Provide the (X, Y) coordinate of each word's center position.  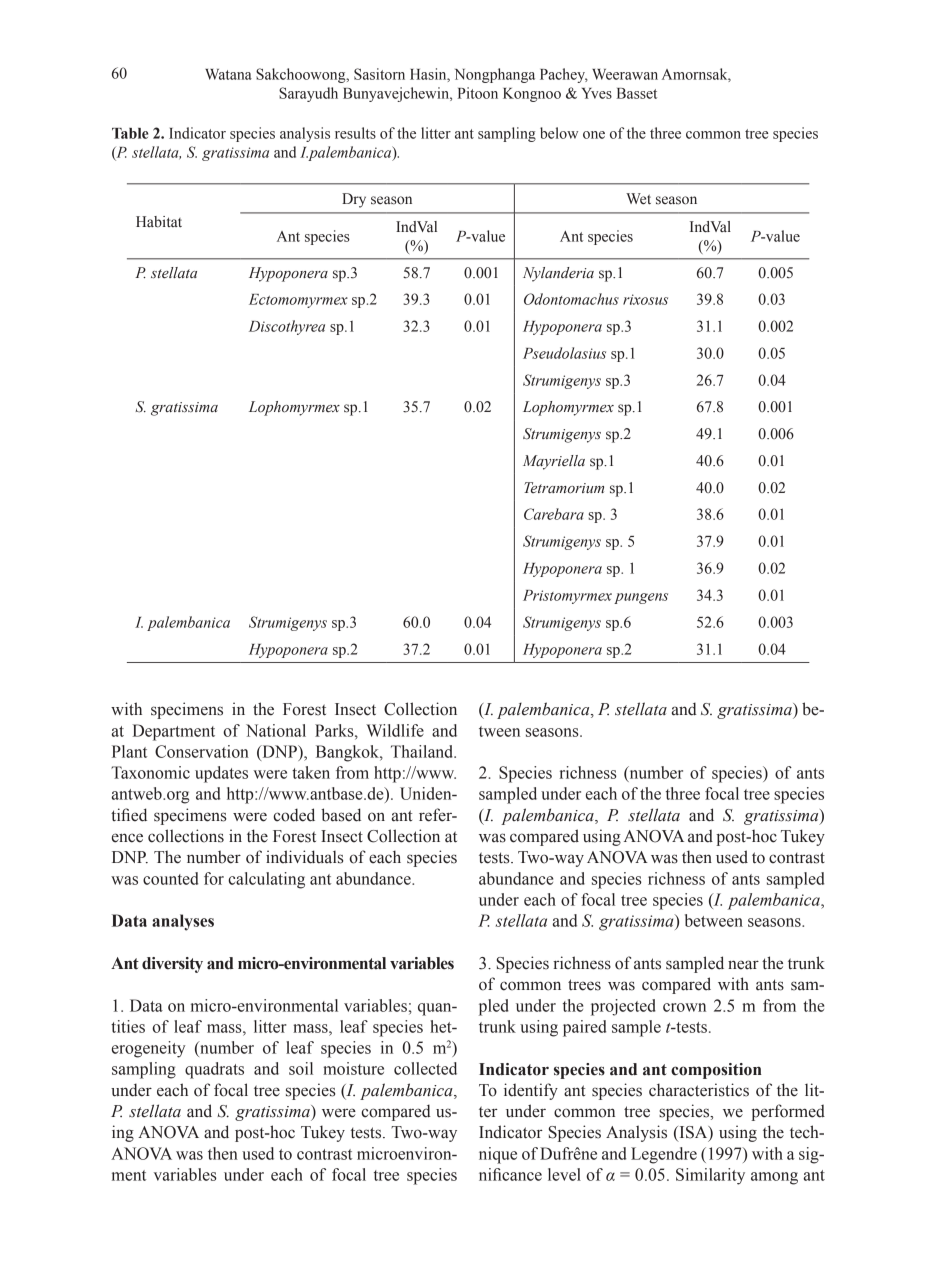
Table (130, 133)
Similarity (710, 1176)
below (559, 133)
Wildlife (395, 730)
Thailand (423, 751)
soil (301, 1068)
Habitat (159, 222)
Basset (637, 93)
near (743, 965)
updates (221, 774)
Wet (638, 199)
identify (531, 1091)
